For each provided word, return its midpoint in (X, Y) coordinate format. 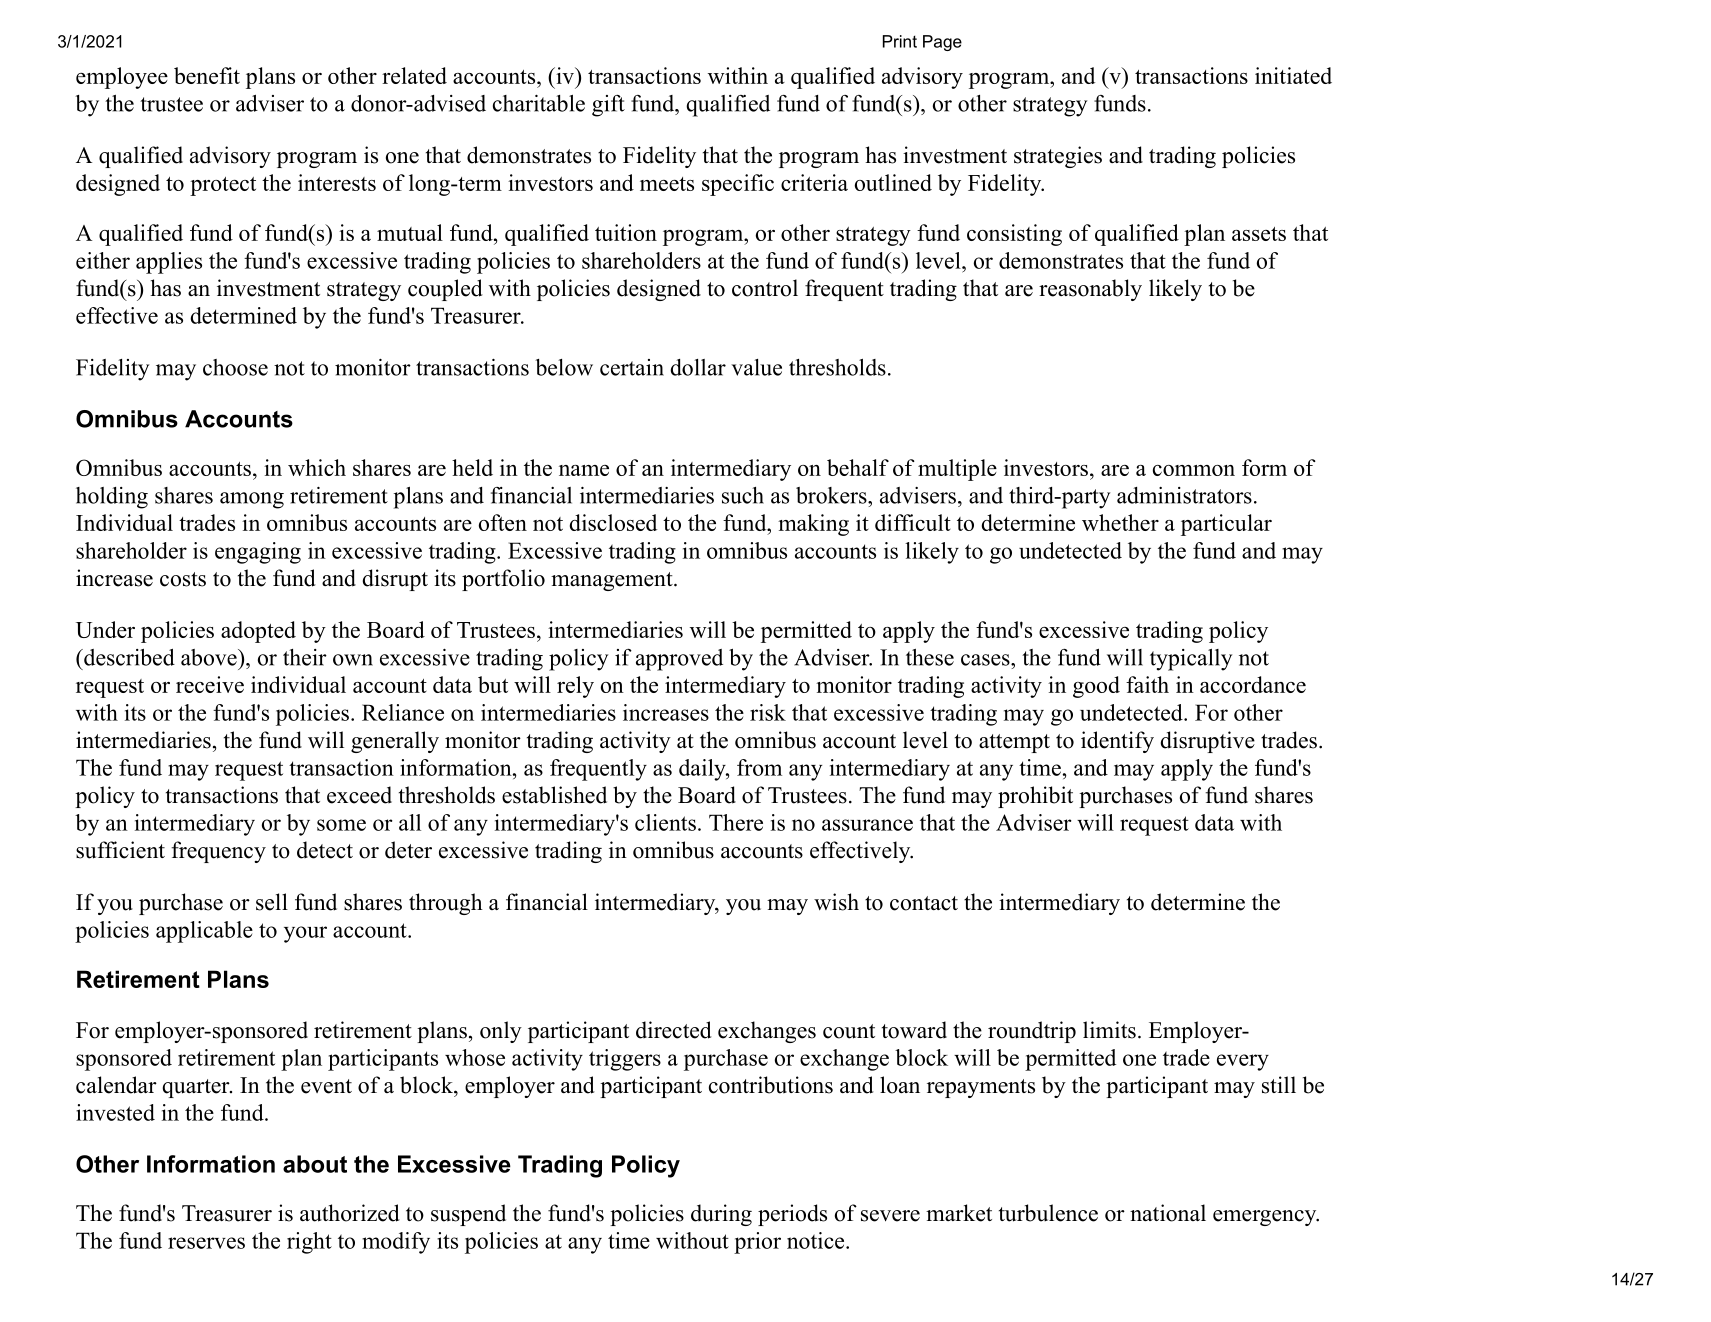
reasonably (1090, 290)
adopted (258, 632)
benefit (207, 75)
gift (608, 106)
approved (679, 660)
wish (836, 902)
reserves (206, 1243)
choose (235, 367)
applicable (204, 932)
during (721, 1215)
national (1168, 1213)
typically (1191, 660)
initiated (1293, 75)
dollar (698, 367)
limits (1109, 1030)
